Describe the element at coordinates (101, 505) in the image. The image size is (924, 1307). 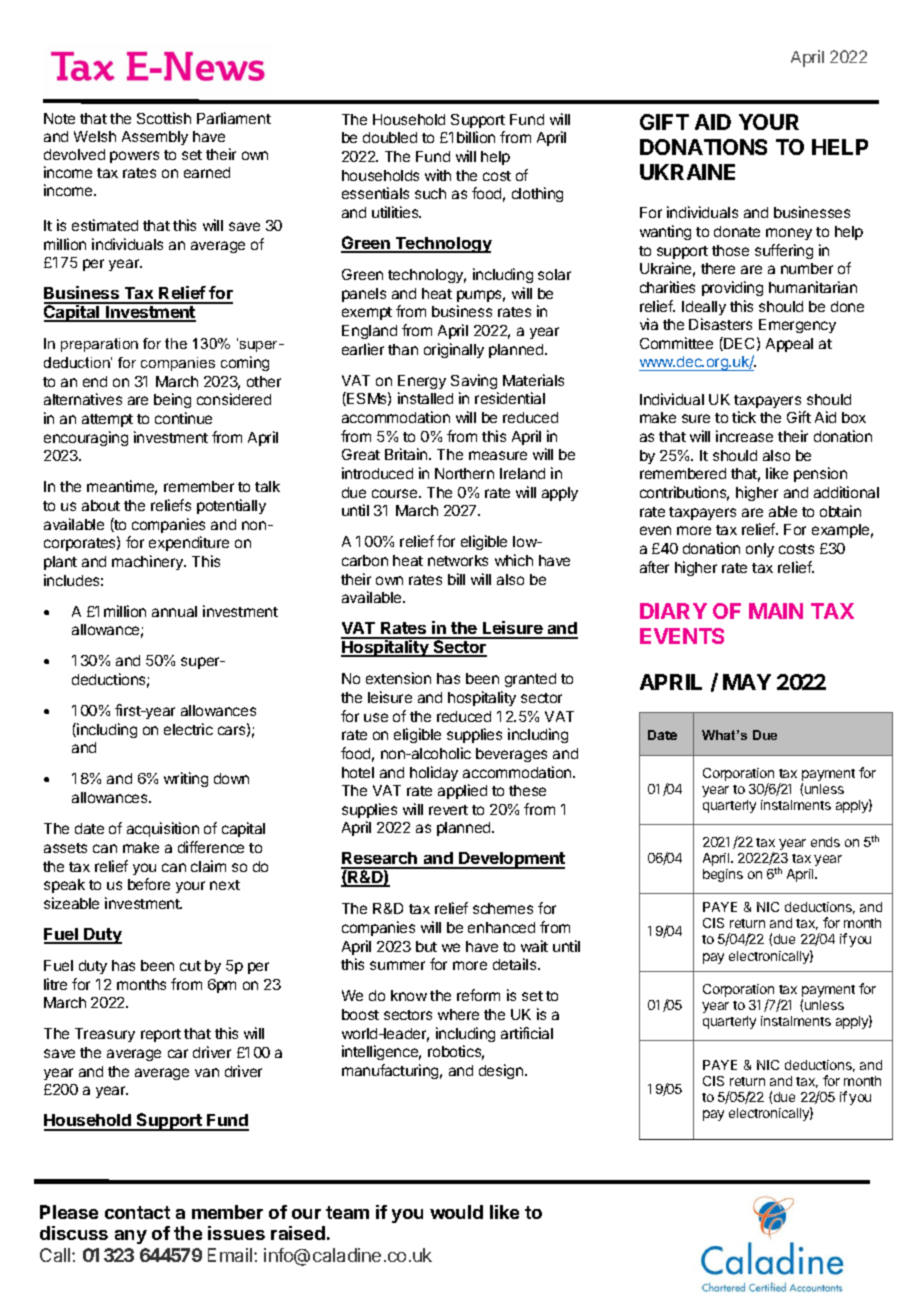
I see `about` at that location.
